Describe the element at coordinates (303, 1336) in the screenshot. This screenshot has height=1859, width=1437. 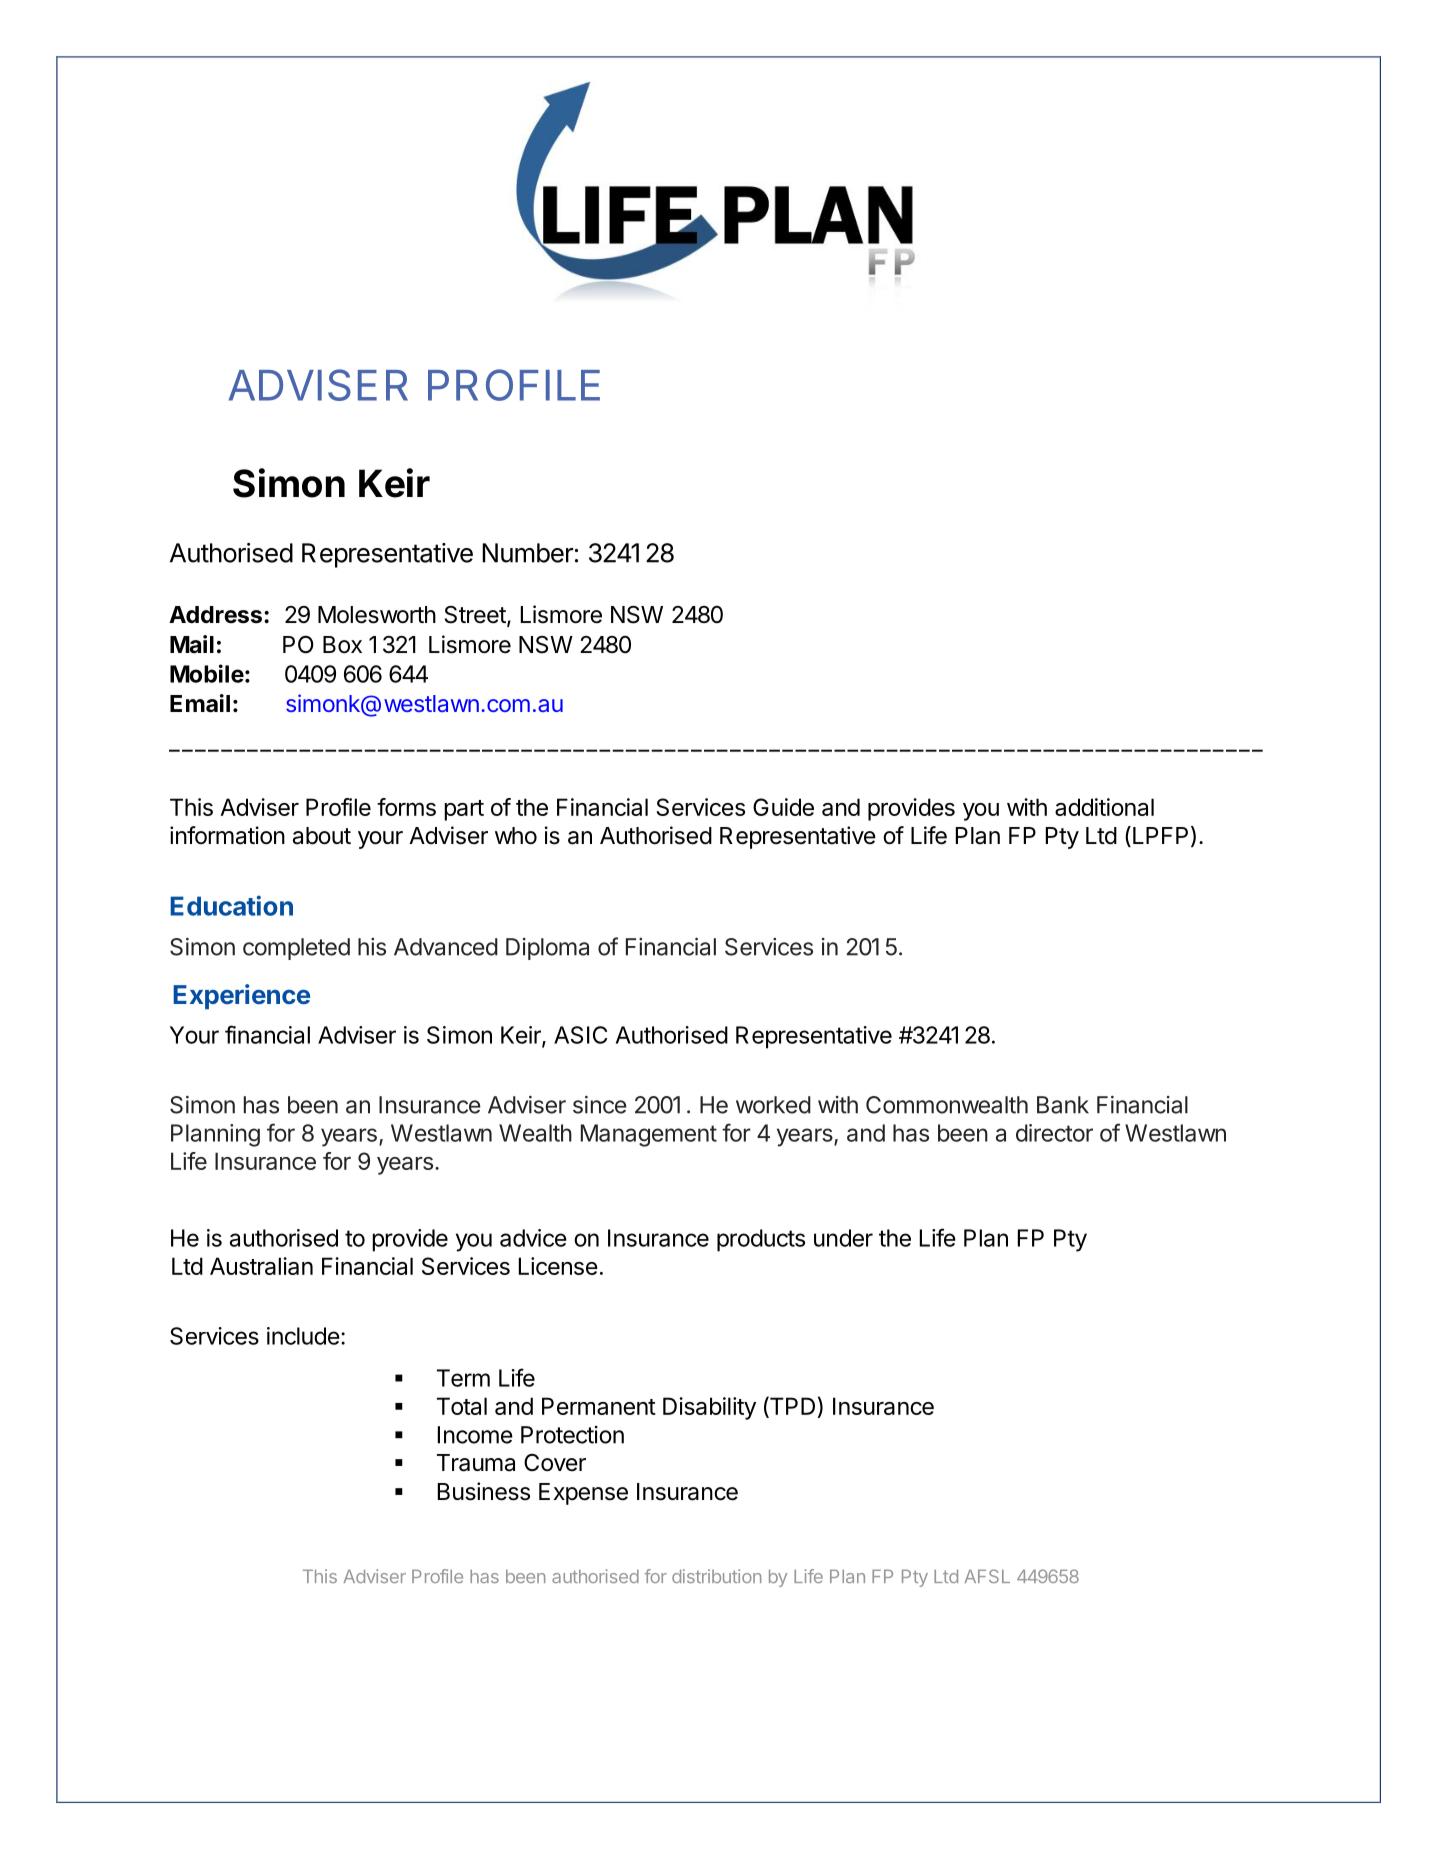
I see `include` at that location.
